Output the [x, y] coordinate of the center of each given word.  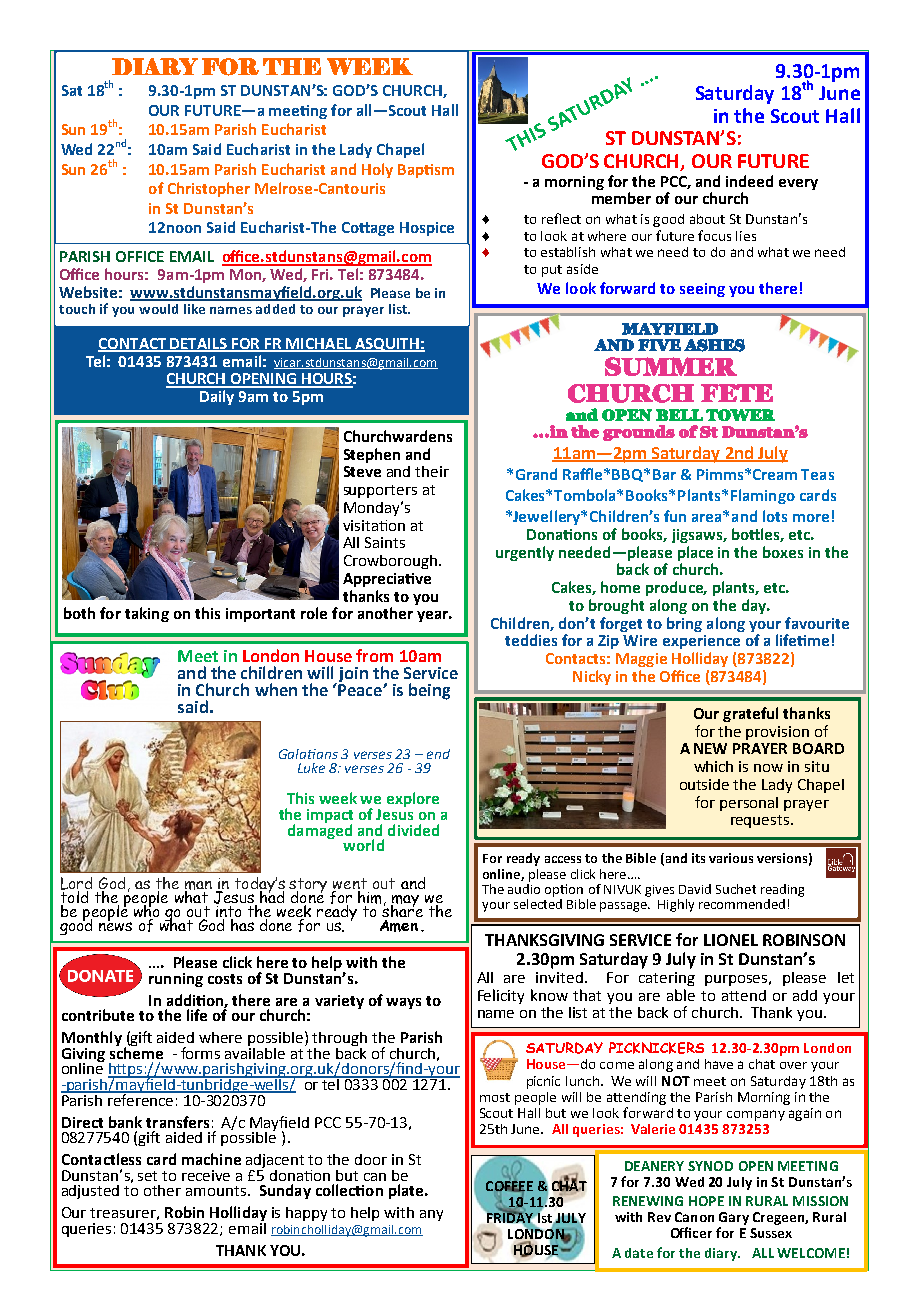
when [276, 689]
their [432, 471]
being [429, 691]
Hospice [427, 229]
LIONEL [731, 940]
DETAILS [199, 344]
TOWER [740, 415]
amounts [217, 1191]
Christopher [209, 189]
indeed [749, 181]
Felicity [501, 996]
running [176, 980]
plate [407, 1191]
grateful [750, 714]
